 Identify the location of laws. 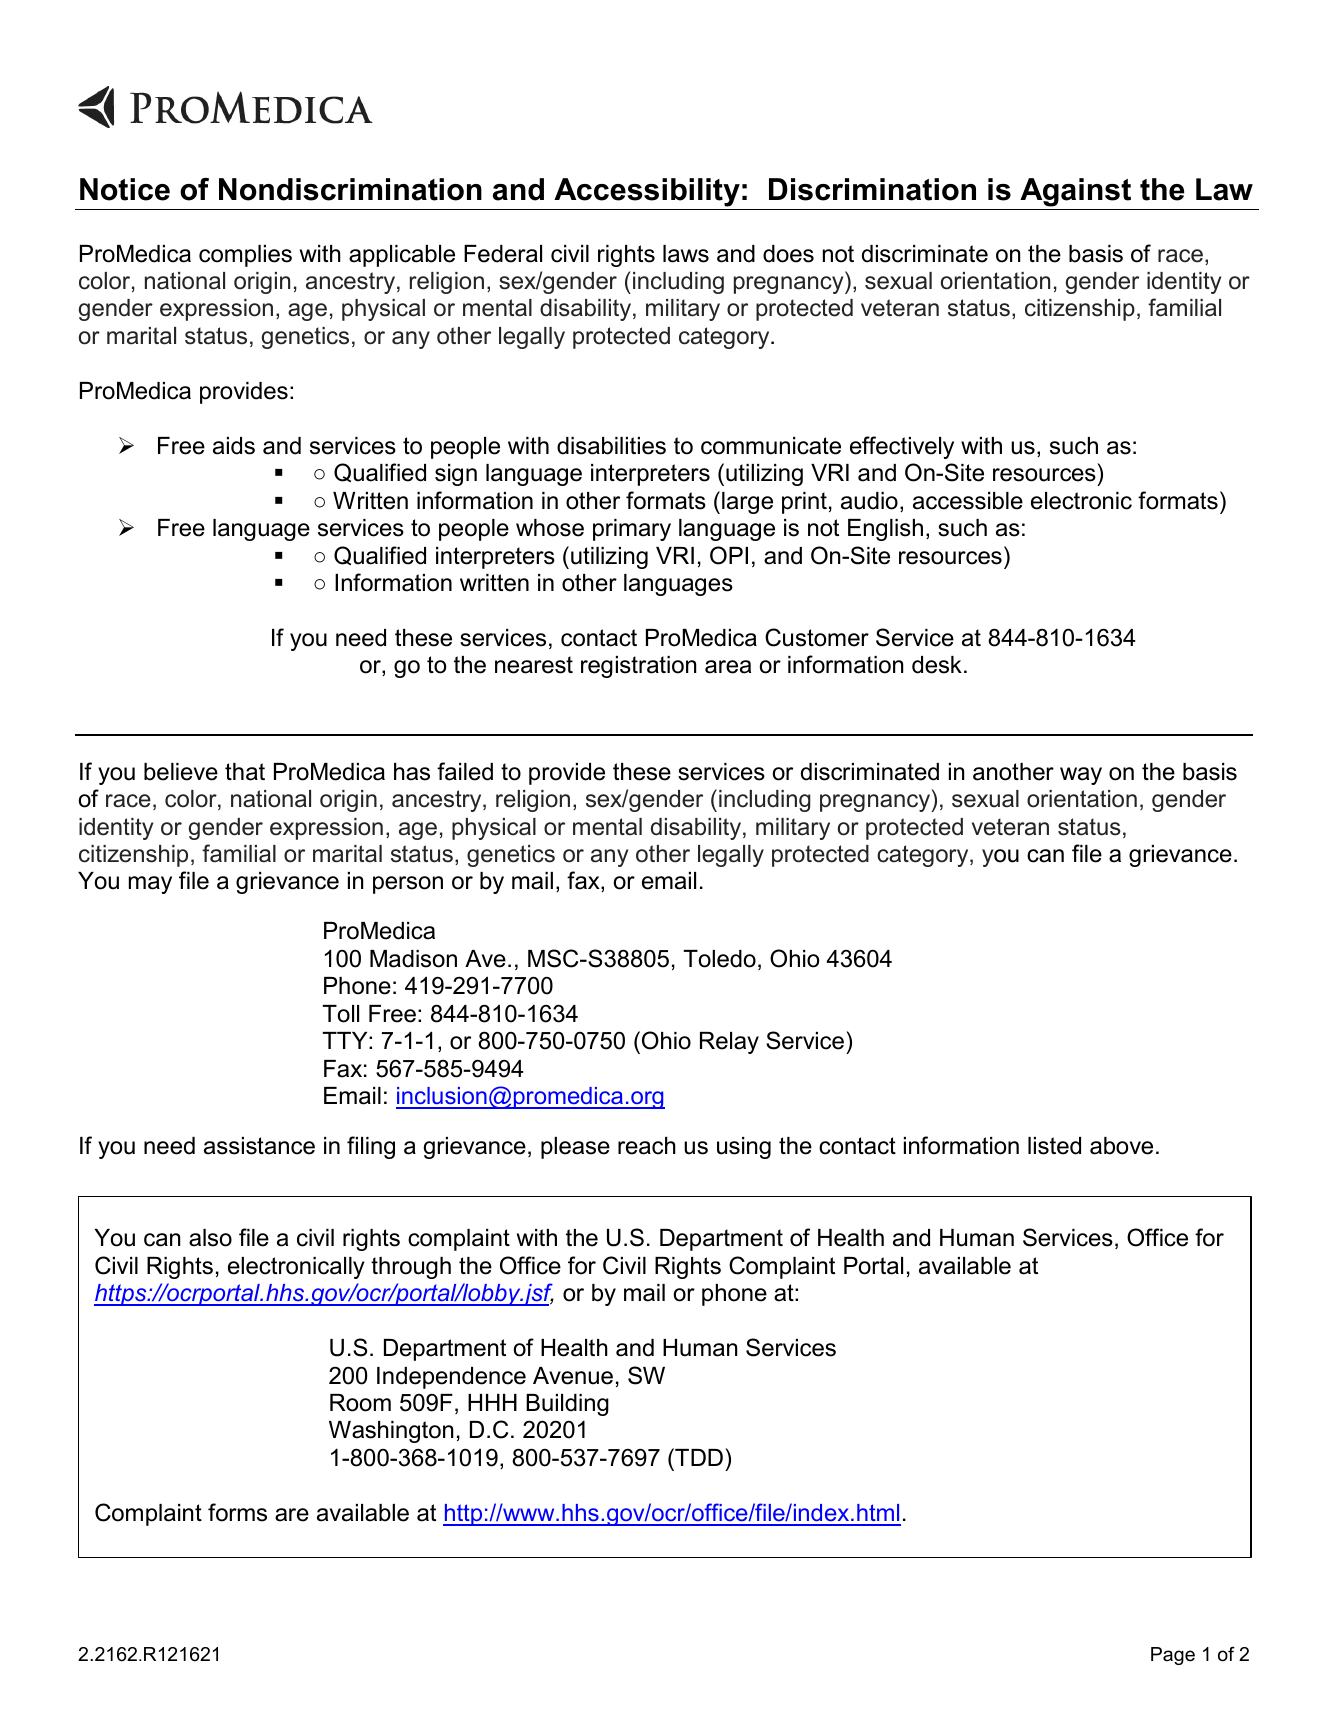
(686, 254).
